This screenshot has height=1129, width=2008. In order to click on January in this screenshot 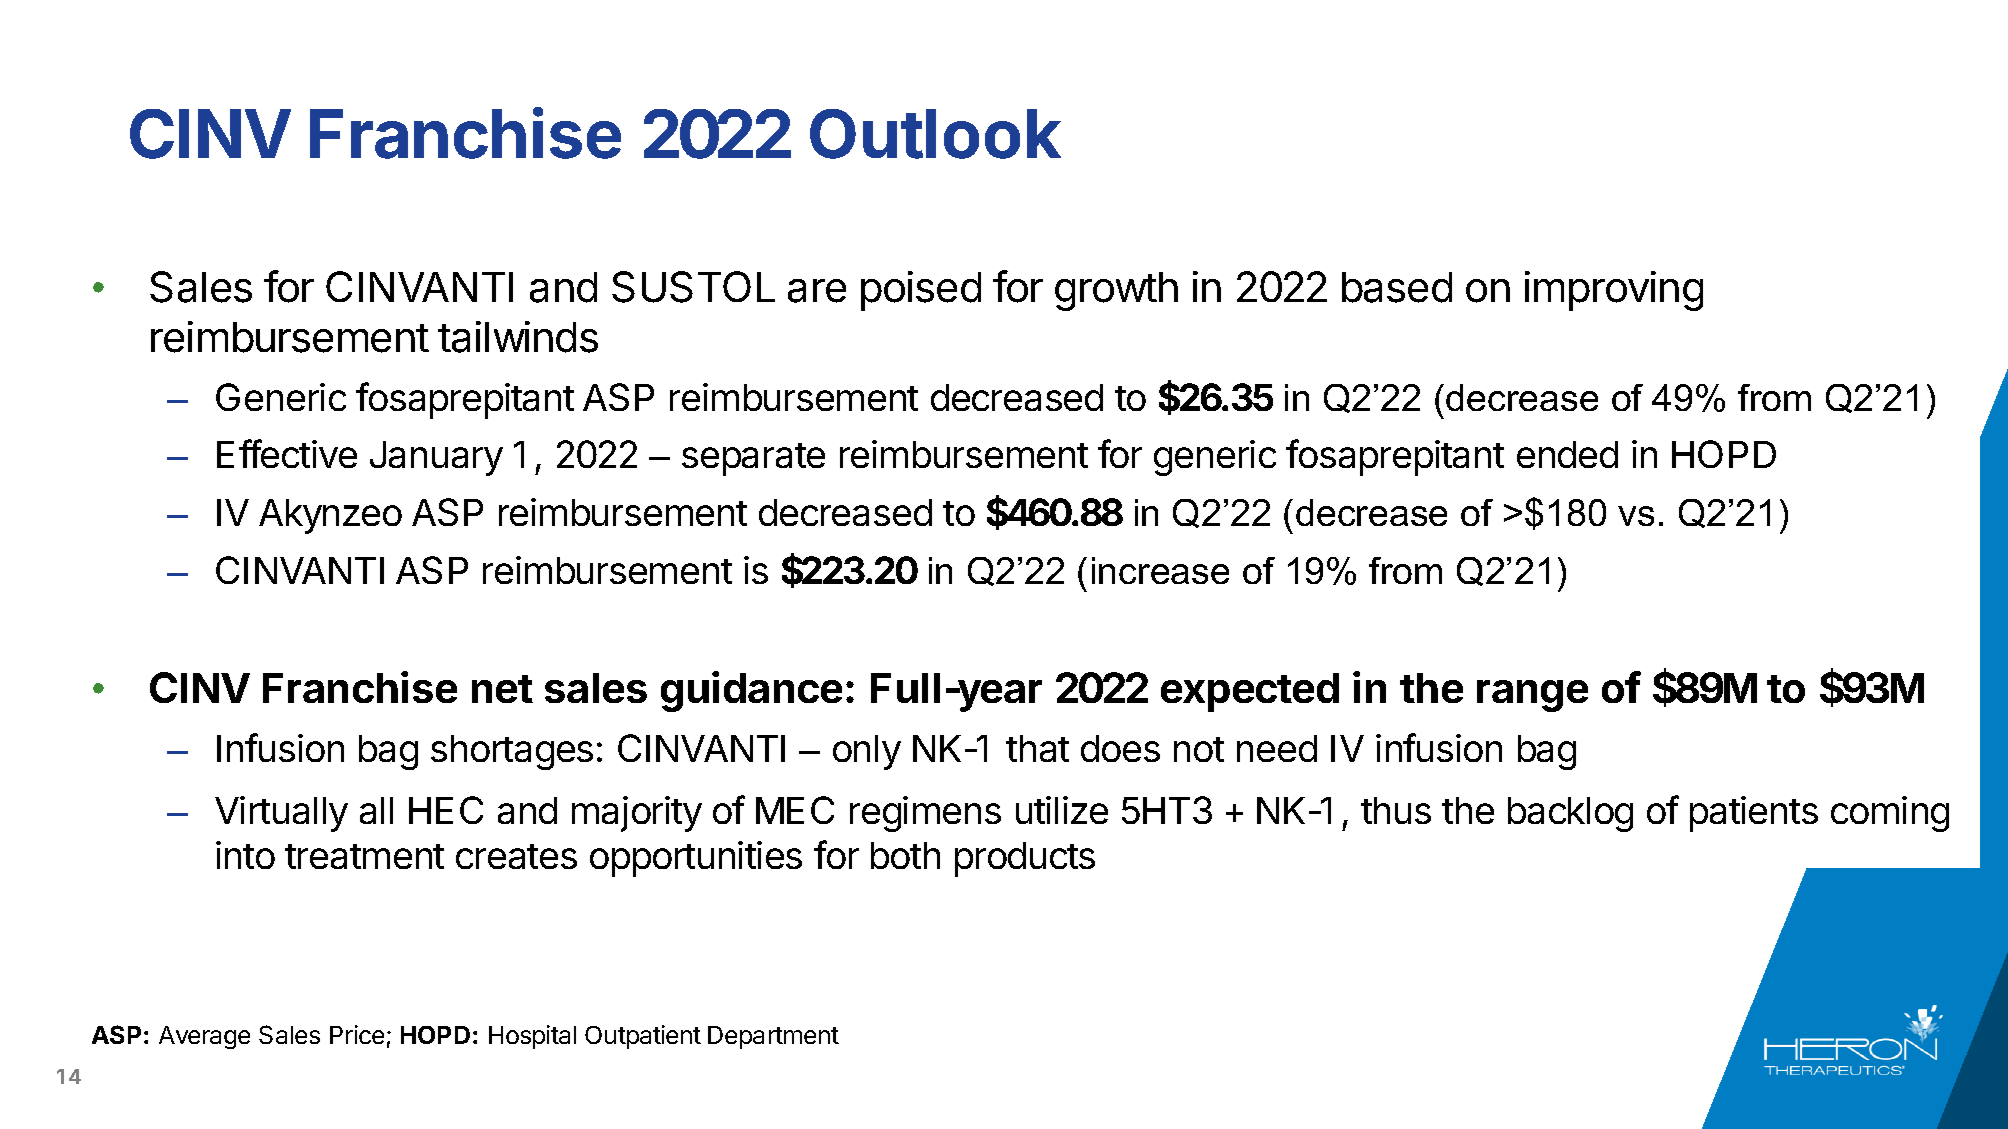, I will do `click(436, 458)`.
